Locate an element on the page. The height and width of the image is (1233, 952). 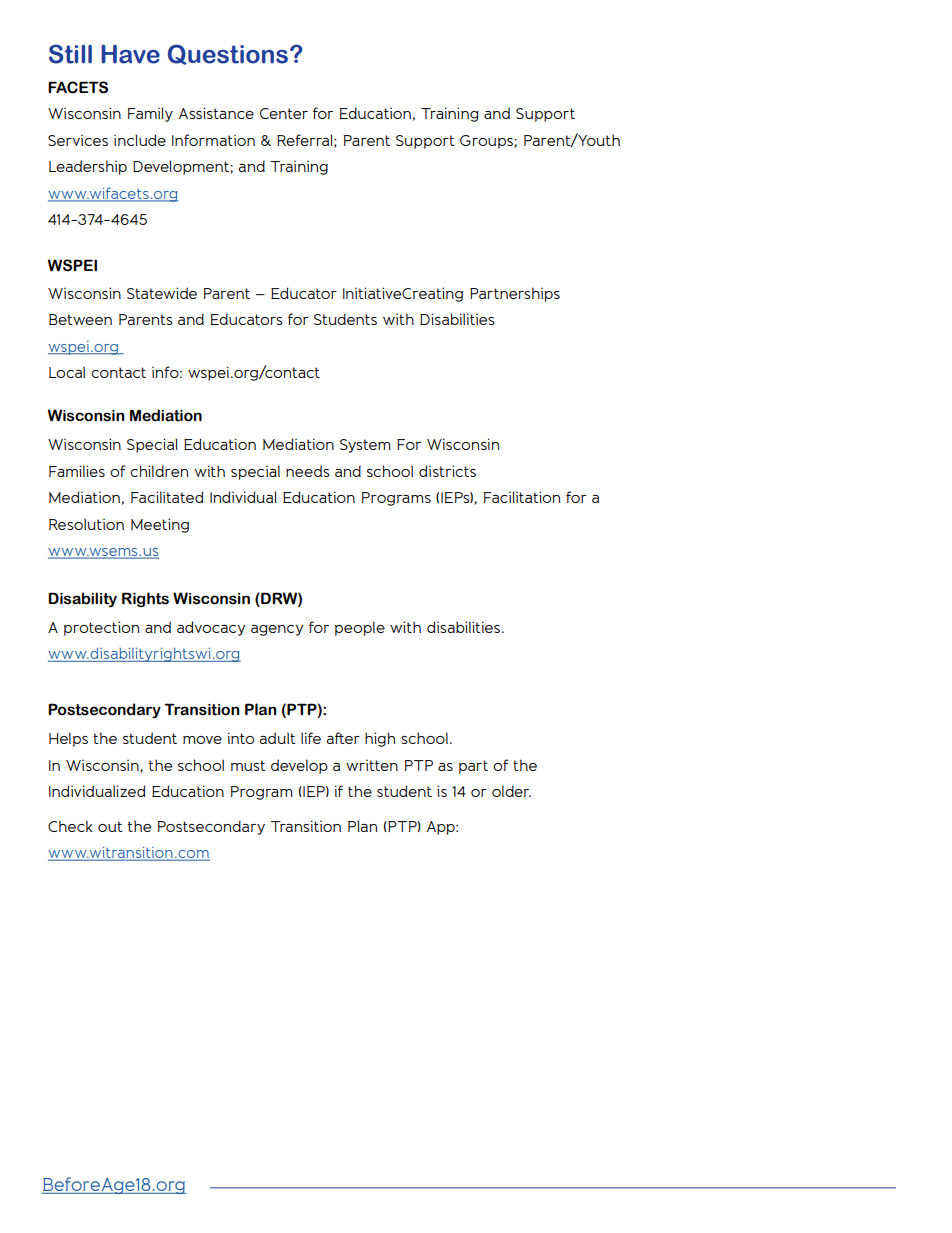
districts is located at coordinates (447, 471).
